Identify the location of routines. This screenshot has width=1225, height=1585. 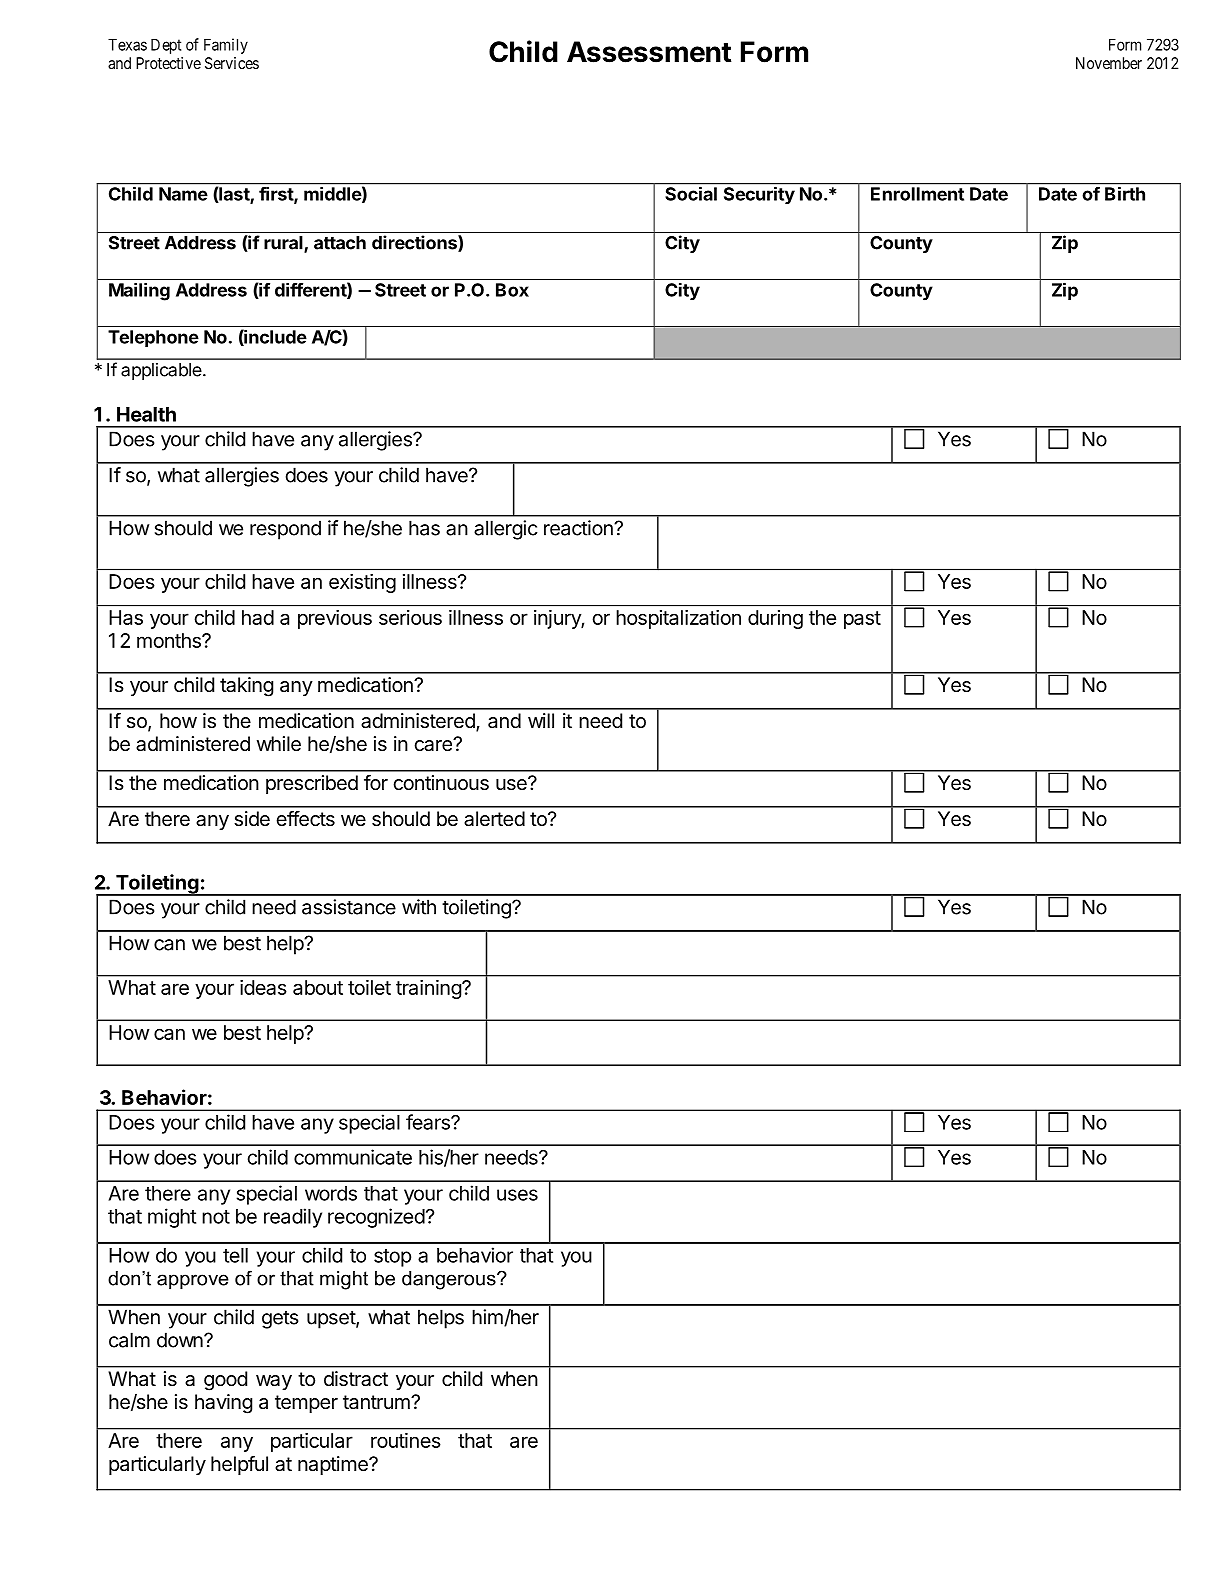
(406, 1440).
